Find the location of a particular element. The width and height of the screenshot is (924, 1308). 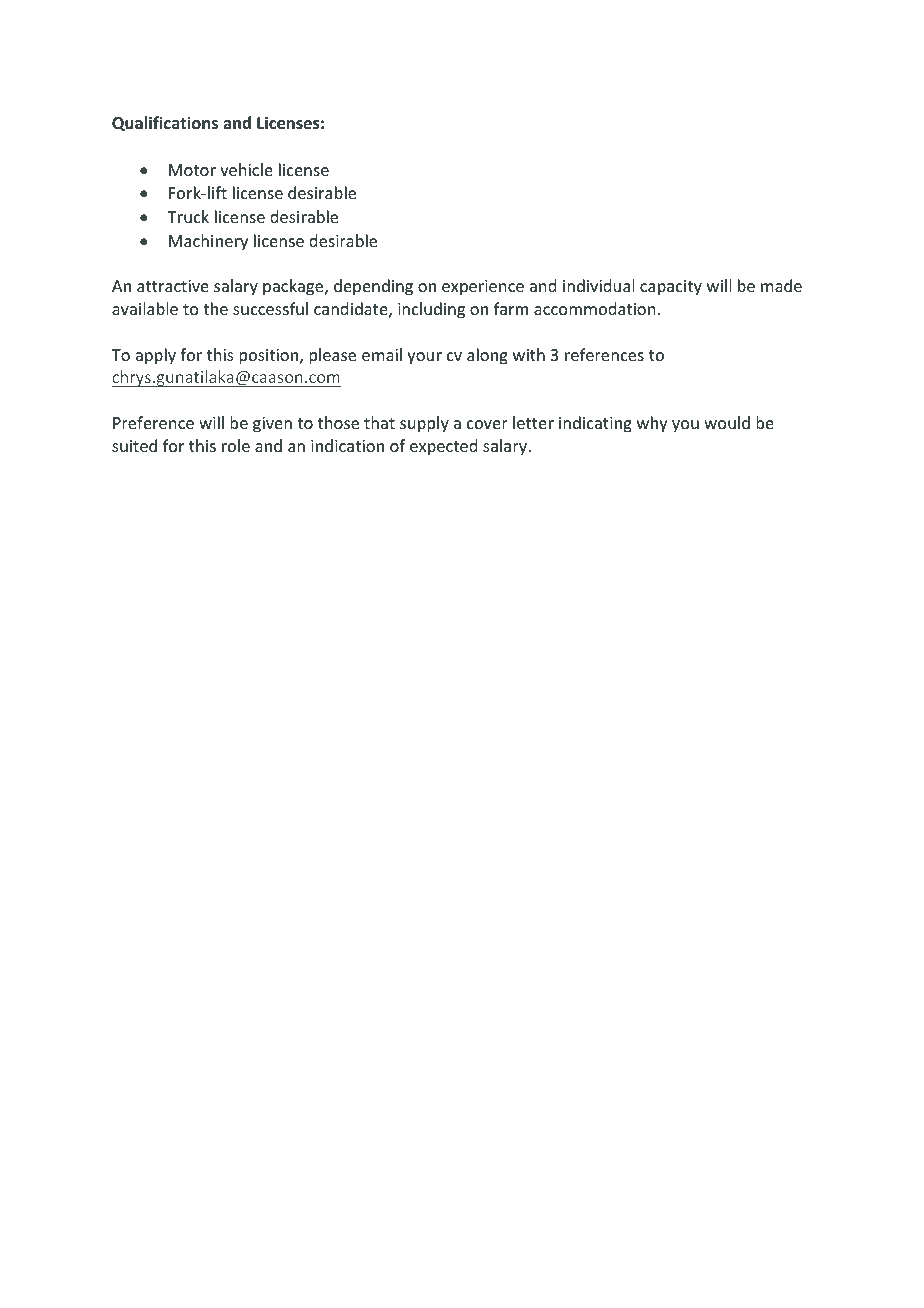

capacity is located at coordinates (671, 288).
